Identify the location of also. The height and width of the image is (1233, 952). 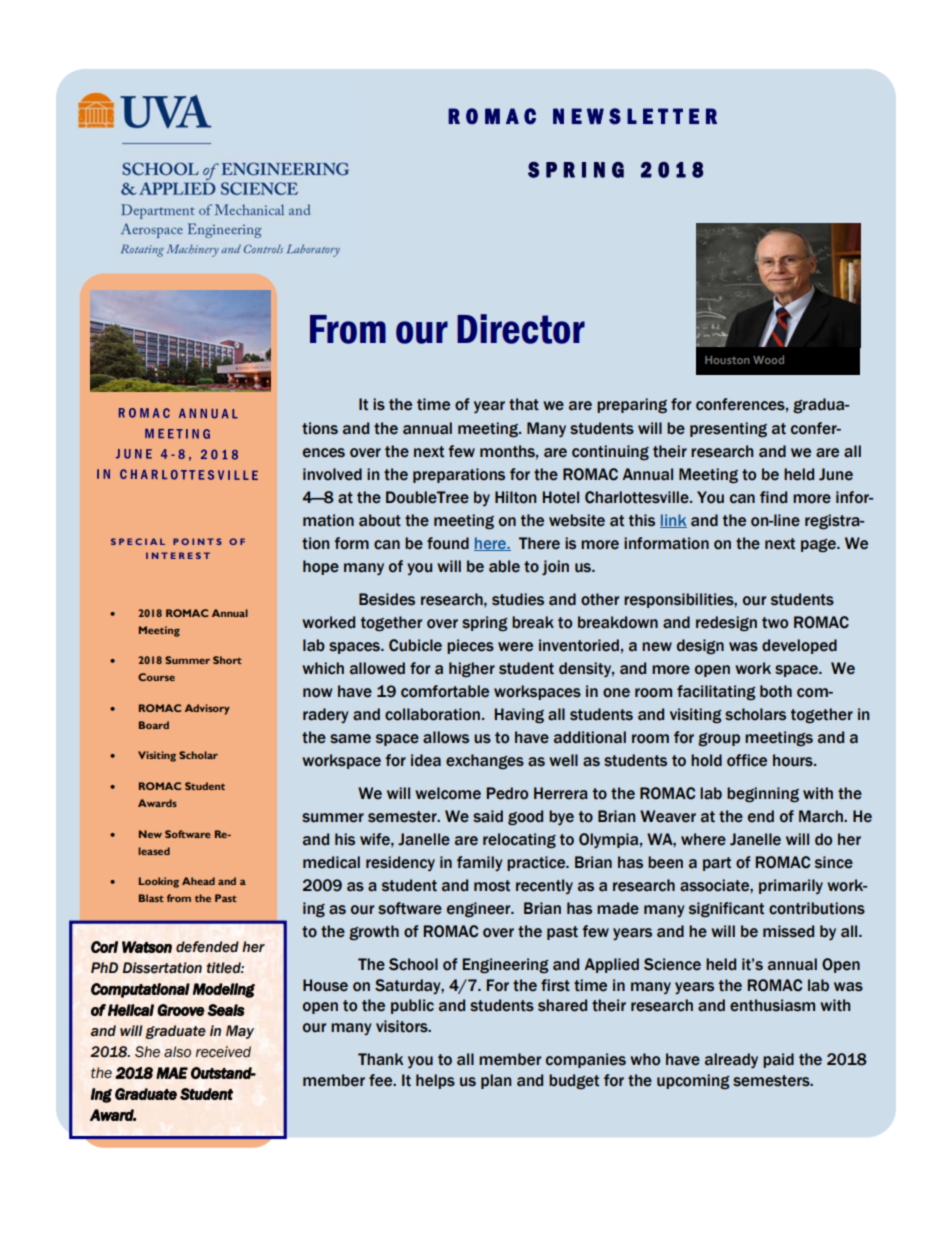
(177, 1052).
